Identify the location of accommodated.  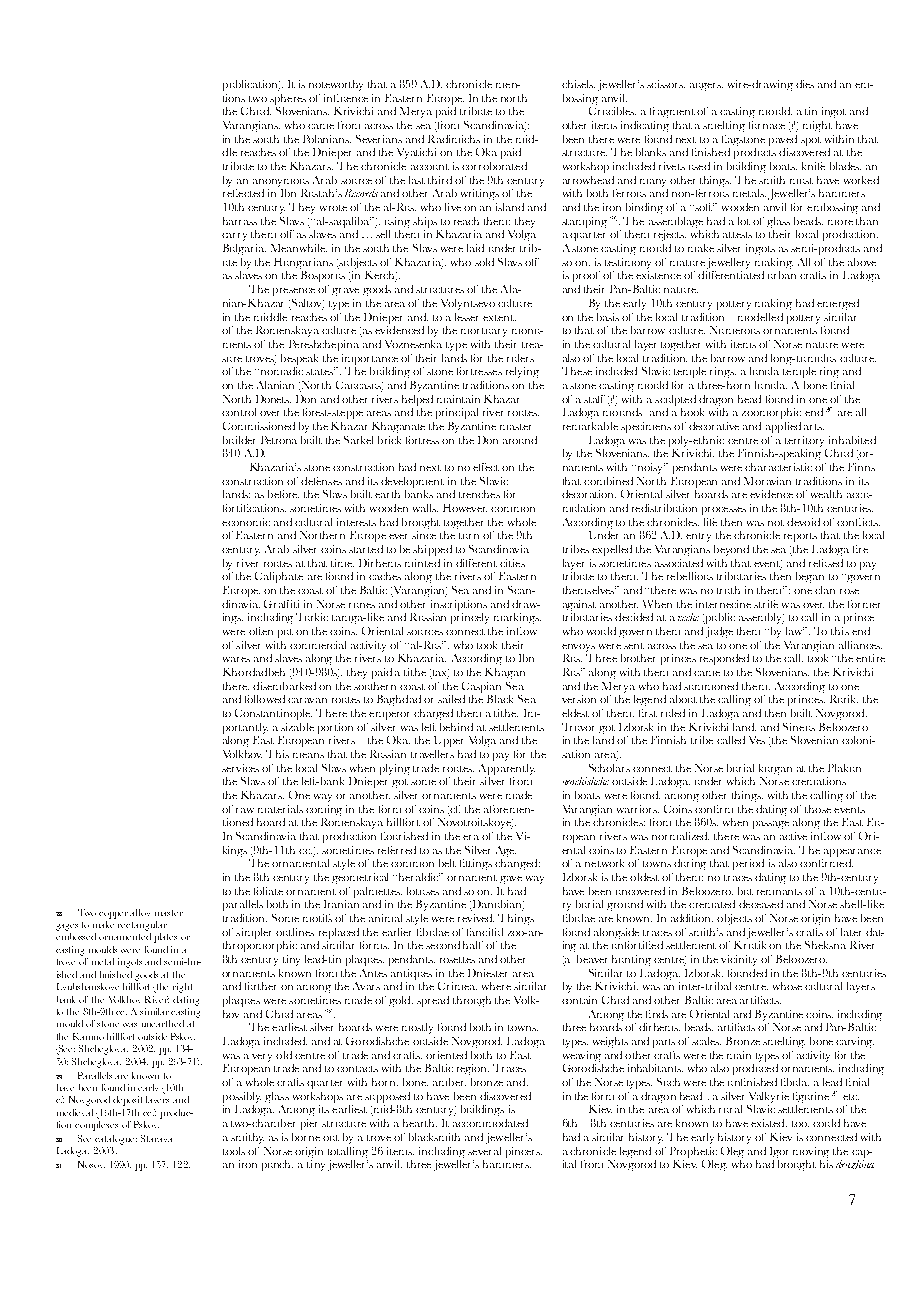
(490, 1123).
